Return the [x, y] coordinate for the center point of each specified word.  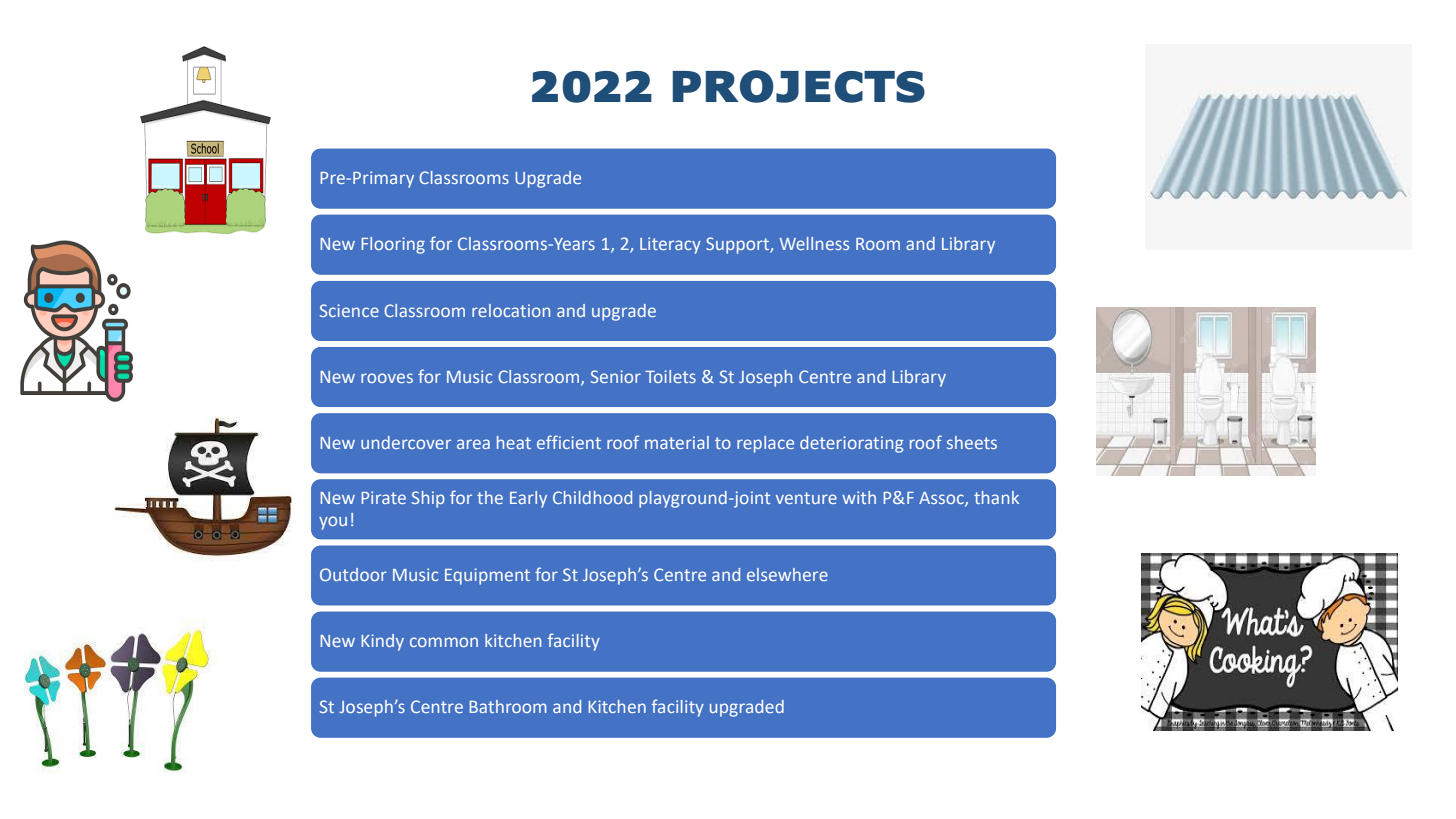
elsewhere [787, 574]
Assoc [942, 499]
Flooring [393, 245]
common [444, 642]
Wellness [814, 243]
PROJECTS [799, 86]
